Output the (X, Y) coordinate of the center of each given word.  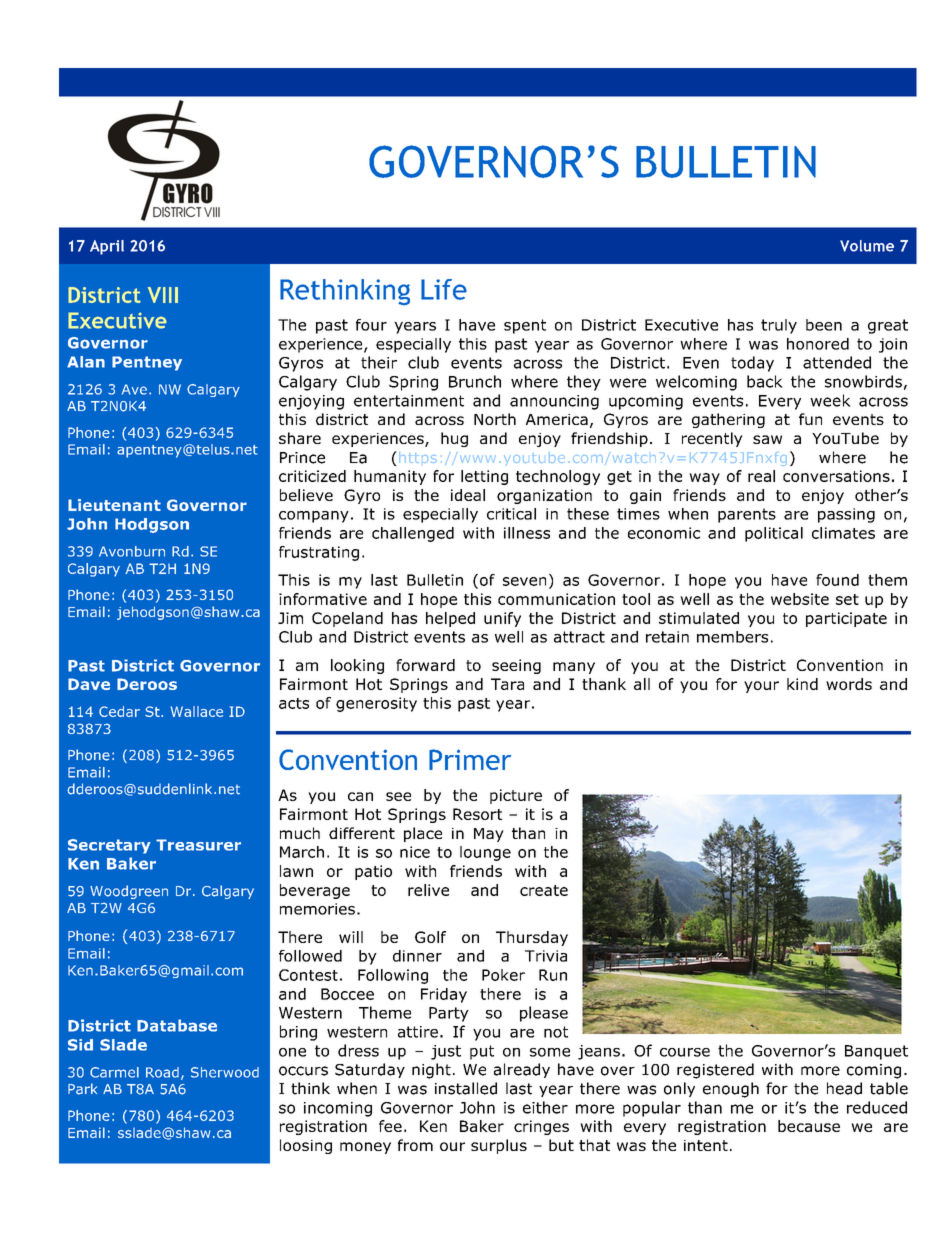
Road (162, 1072)
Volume (867, 246)
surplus (499, 1146)
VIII (163, 295)
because (809, 1126)
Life (444, 289)
